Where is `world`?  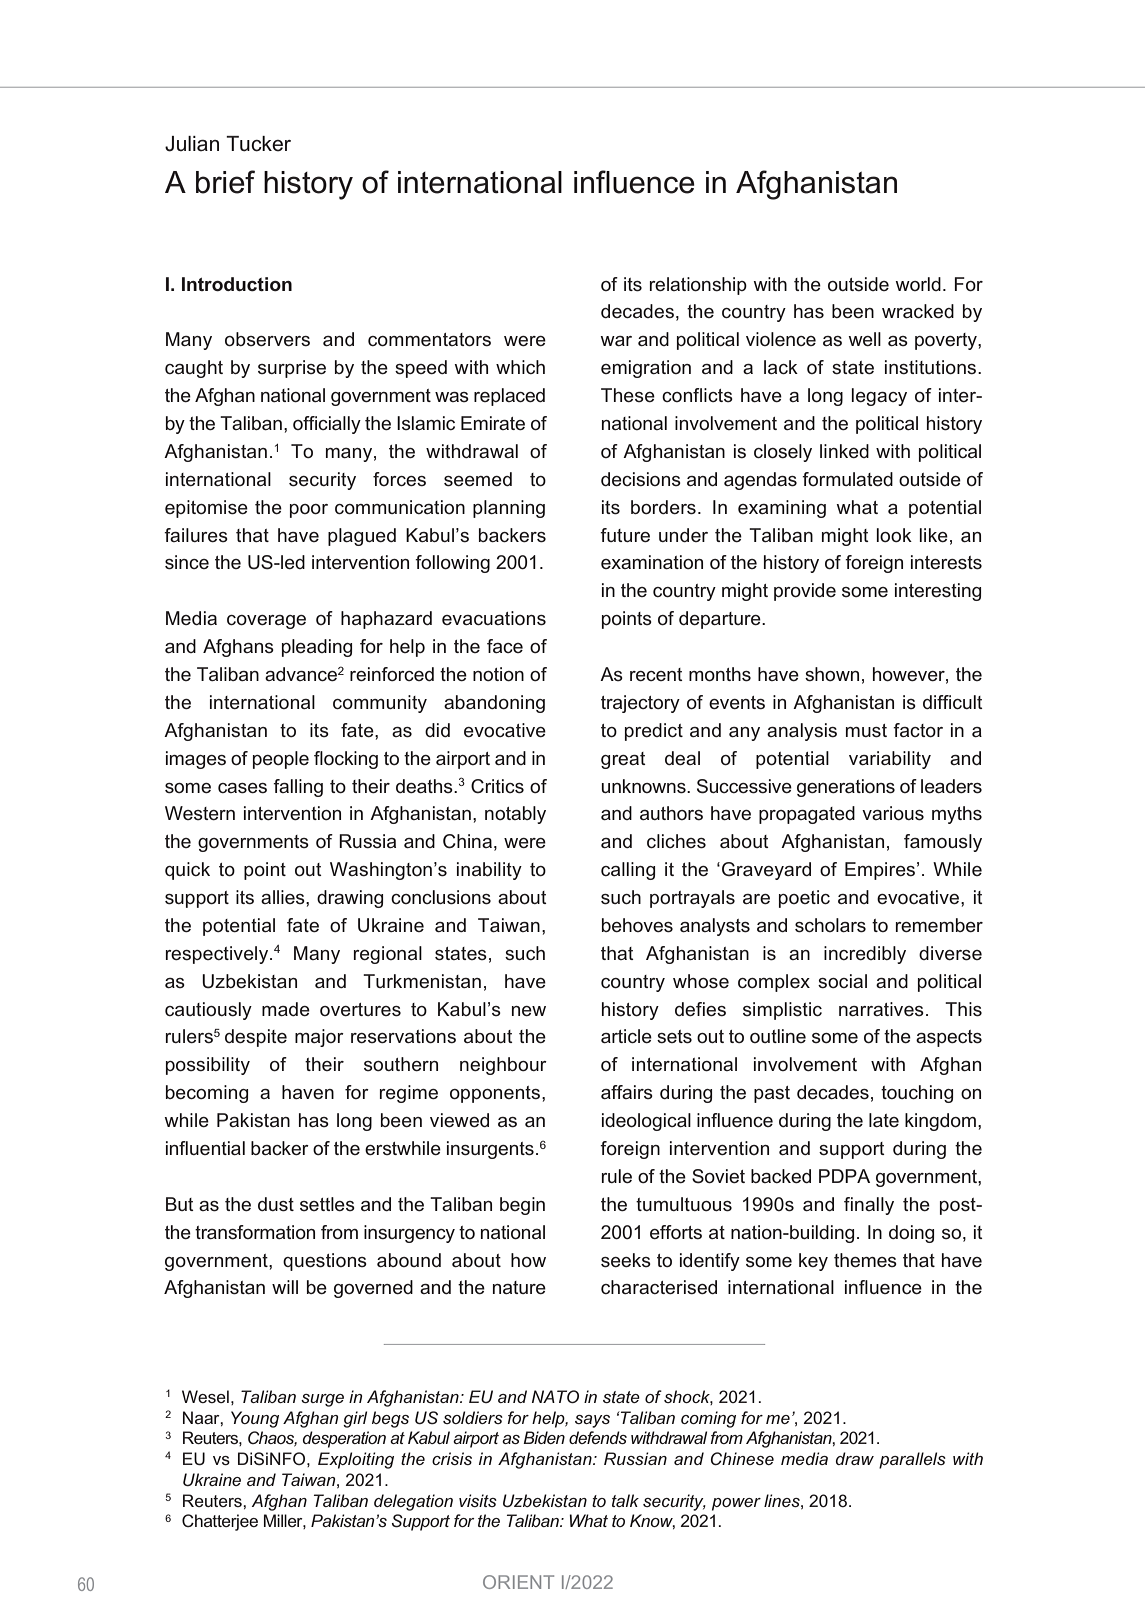
world is located at coordinates (918, 284).
